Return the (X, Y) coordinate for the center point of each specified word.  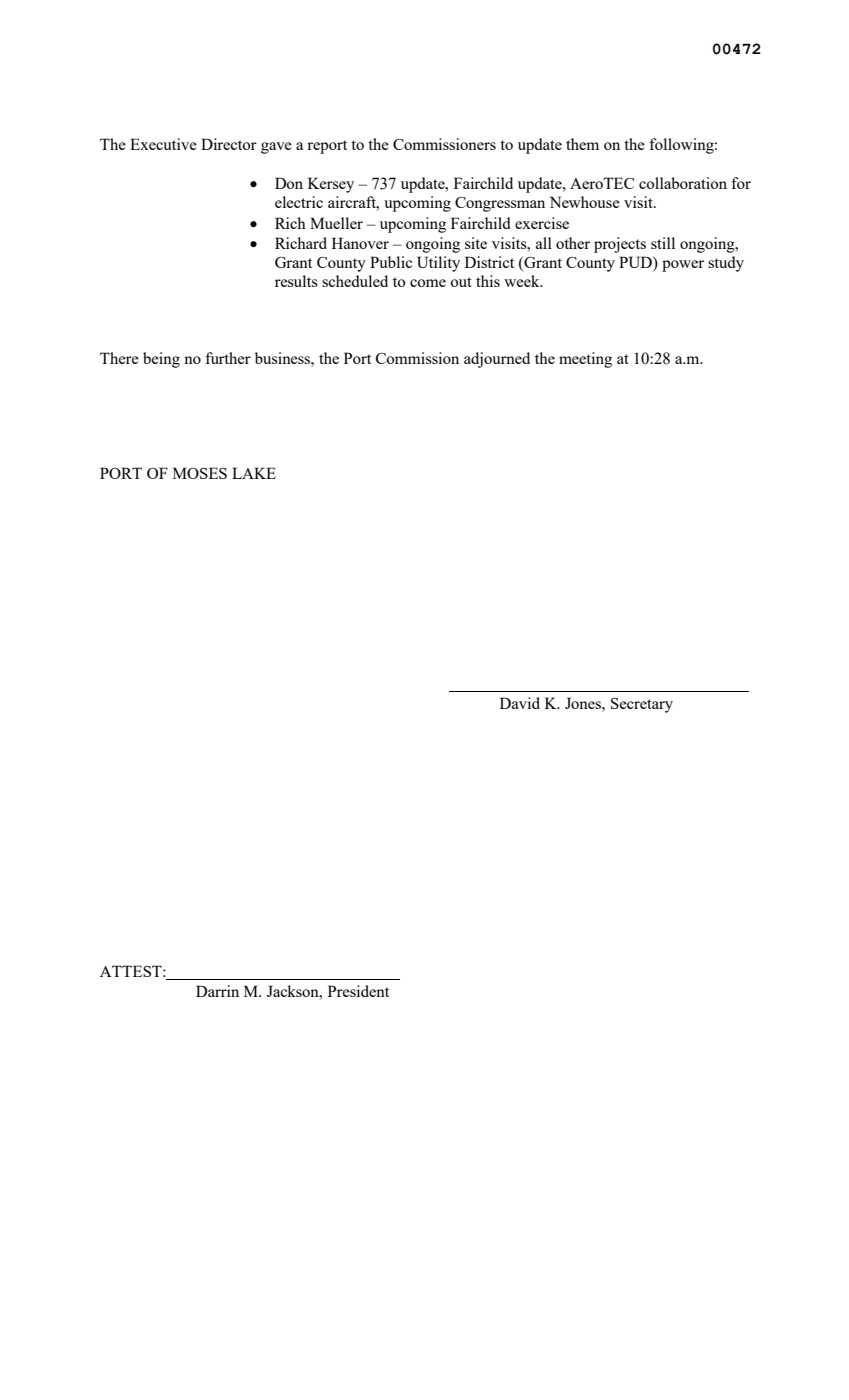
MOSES (200, 473)
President (358, 991)
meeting (585, 360)
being (161, 360)
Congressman (500, 204)
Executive (163, 144)
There (119, 358)
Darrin (217, 991)
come (428, 283)
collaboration (683, 183)
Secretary (642, 705)
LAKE (254, 473)
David (520, 703)
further (228, 358)
